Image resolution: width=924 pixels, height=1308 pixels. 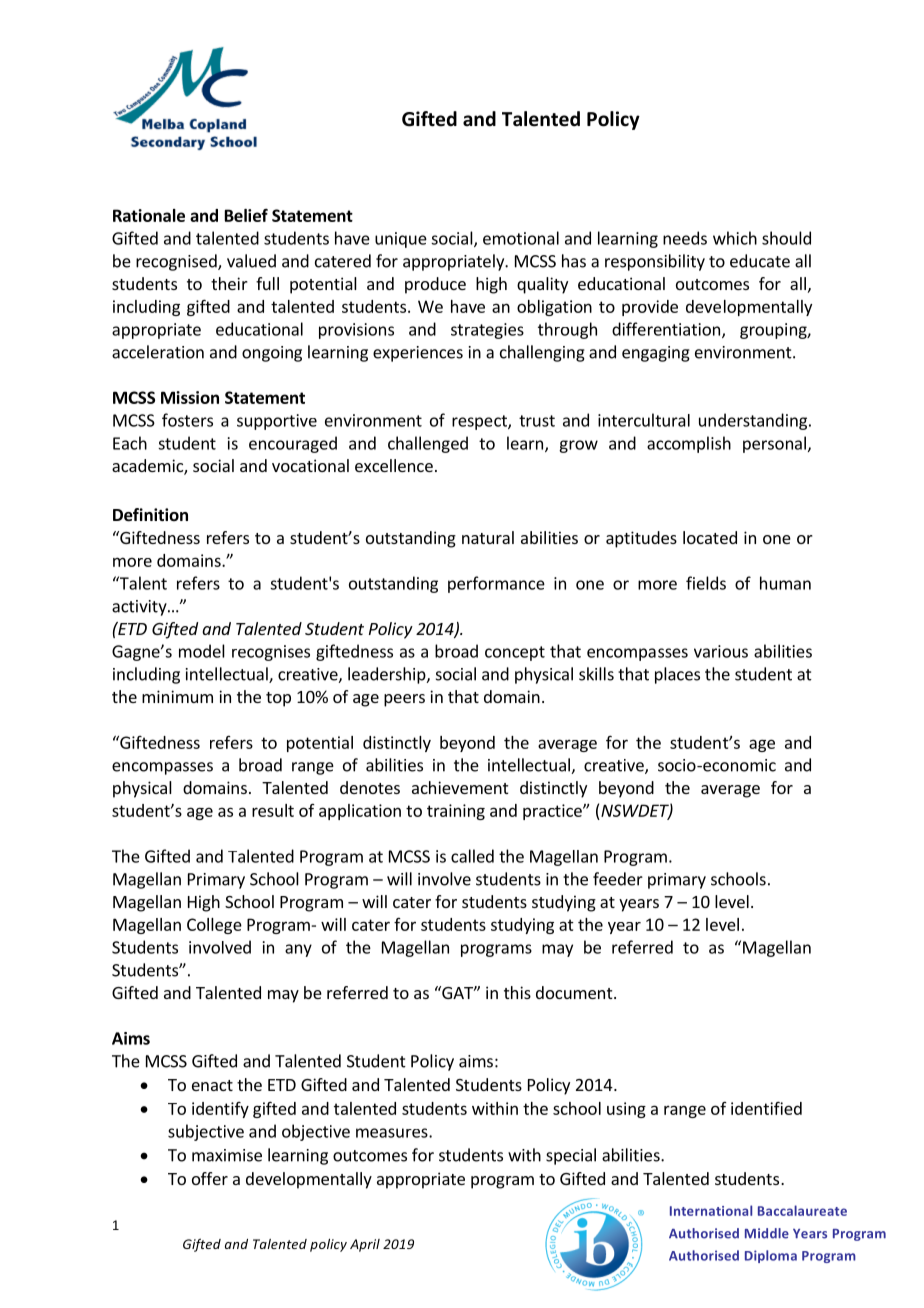 What do you see at coordinates (460, 787) in the document?
I see `achievement` at bounding box center [460, 787].
